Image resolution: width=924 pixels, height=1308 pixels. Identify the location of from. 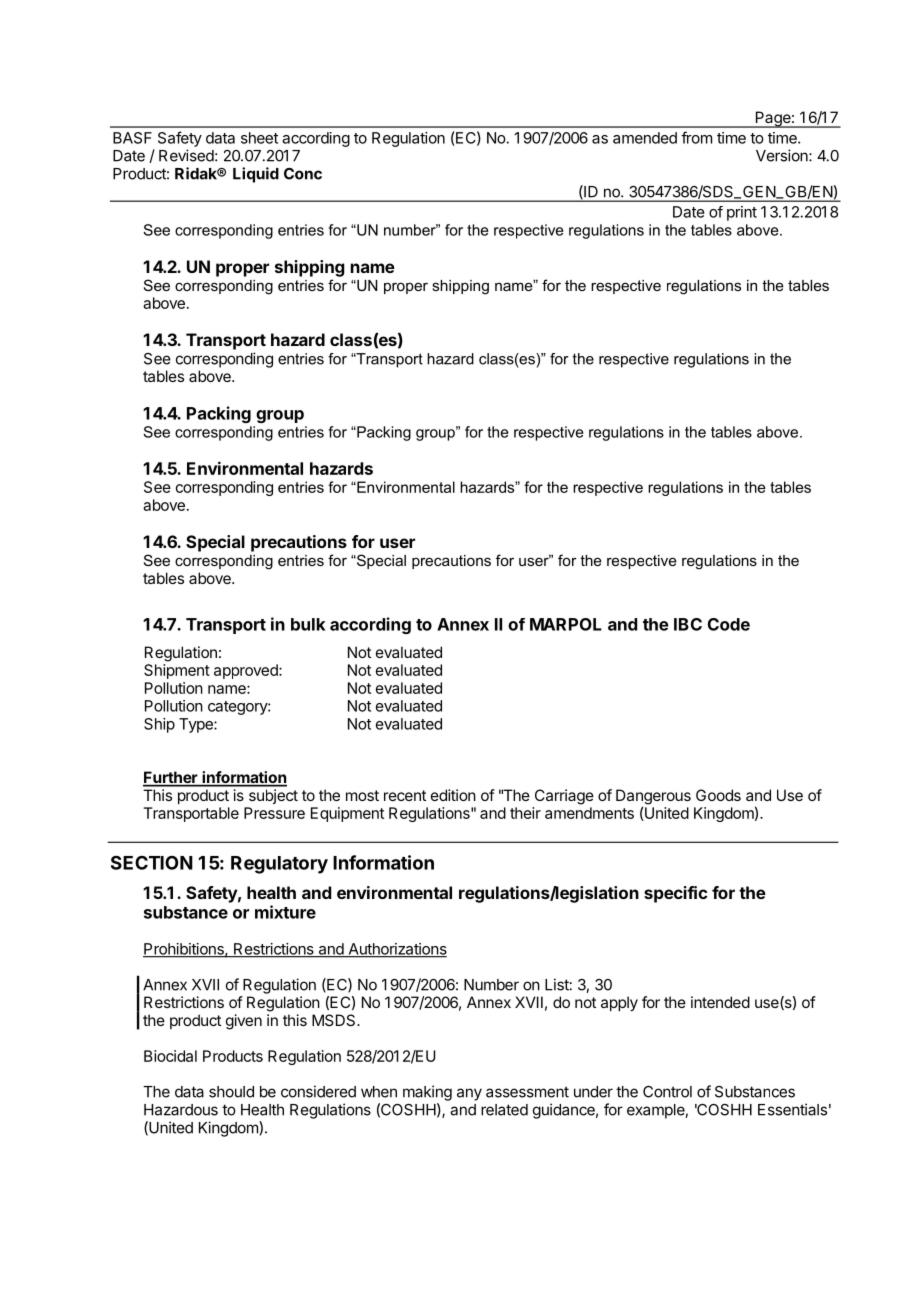
(696, 137).
